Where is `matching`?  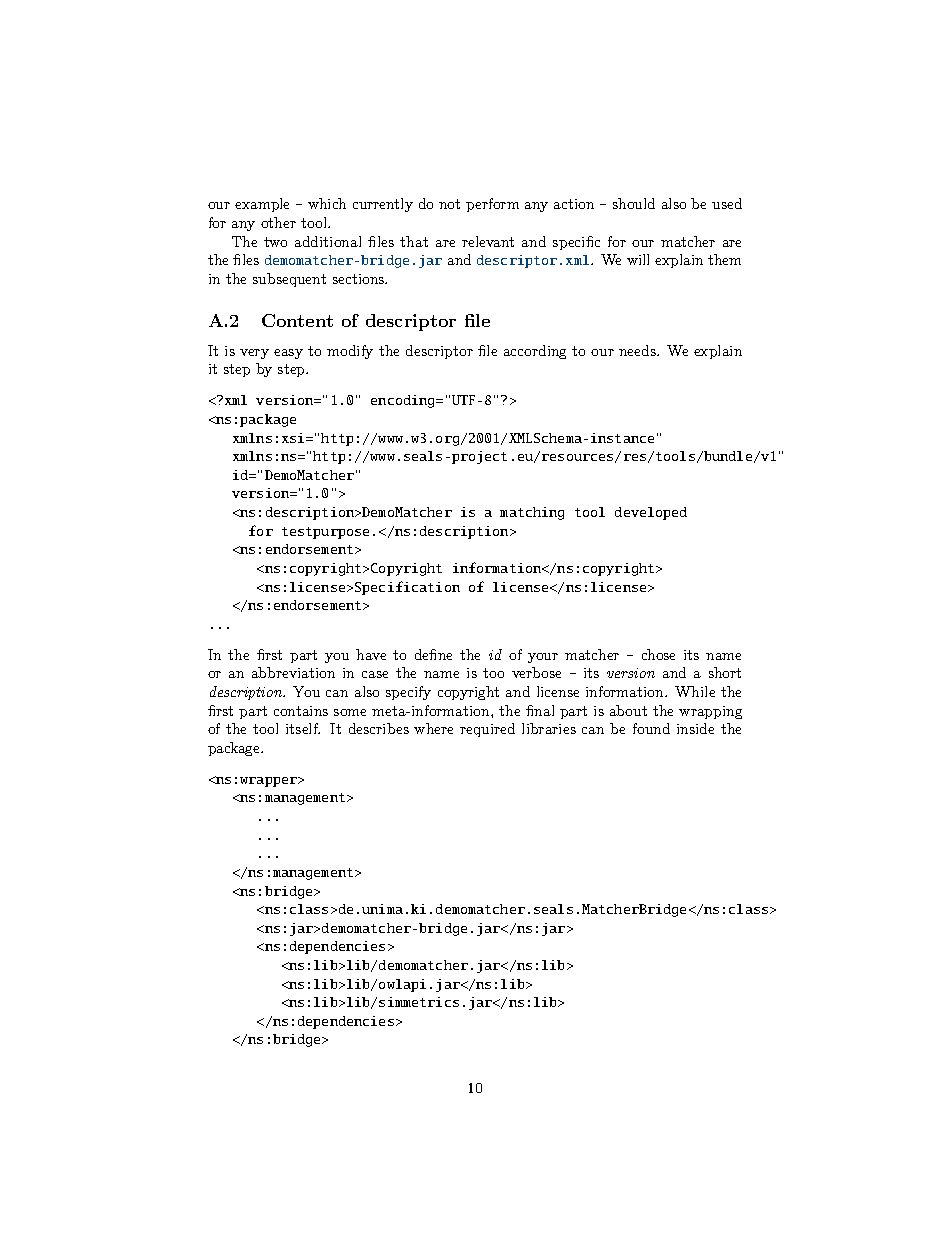 matching is located at coordinates (532, 513).
